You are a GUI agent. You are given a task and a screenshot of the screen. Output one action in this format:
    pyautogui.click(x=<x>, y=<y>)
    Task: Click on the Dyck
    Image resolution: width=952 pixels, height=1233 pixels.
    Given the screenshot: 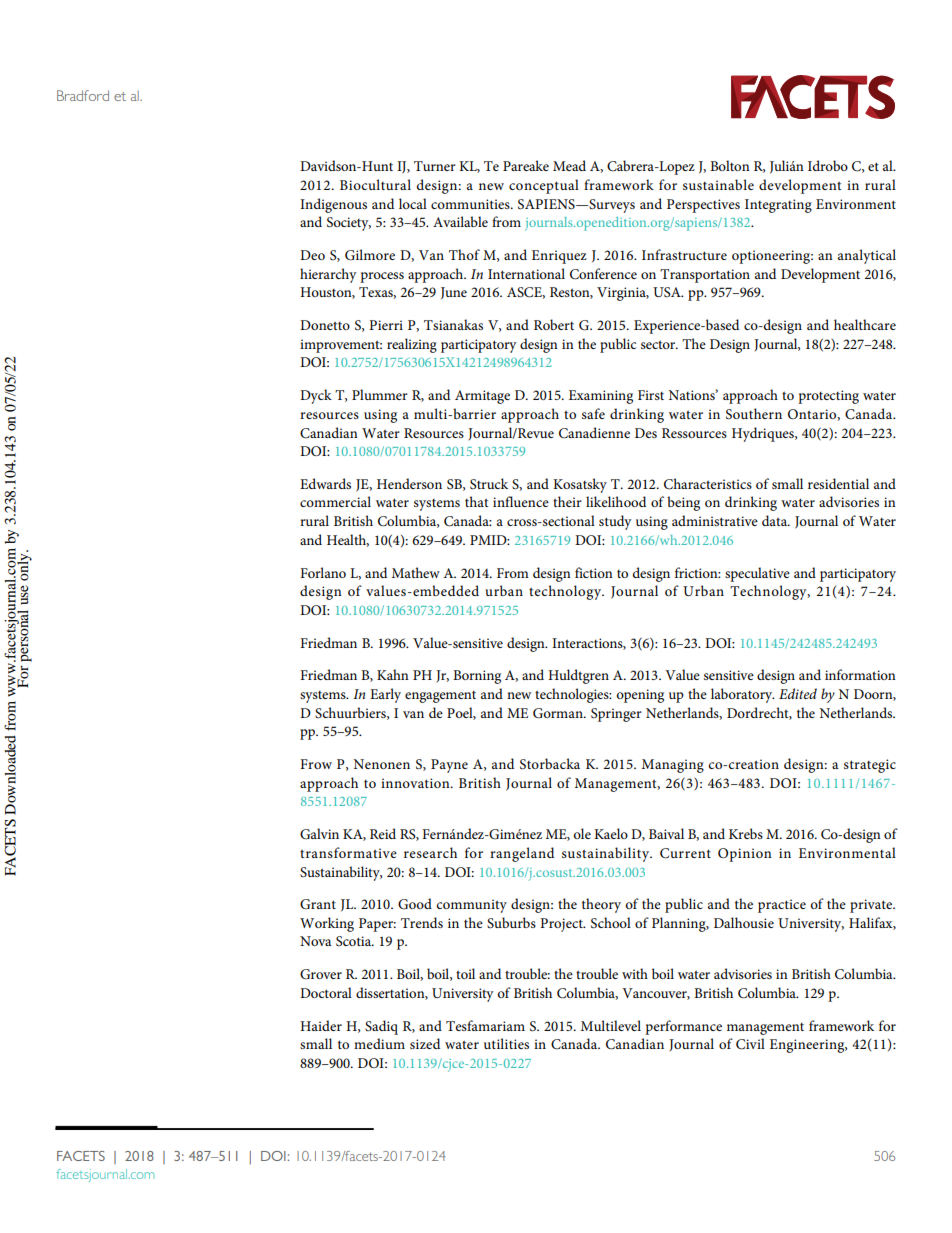 What is the action you would take?
    pyautogui.click(x=316, y=396)
